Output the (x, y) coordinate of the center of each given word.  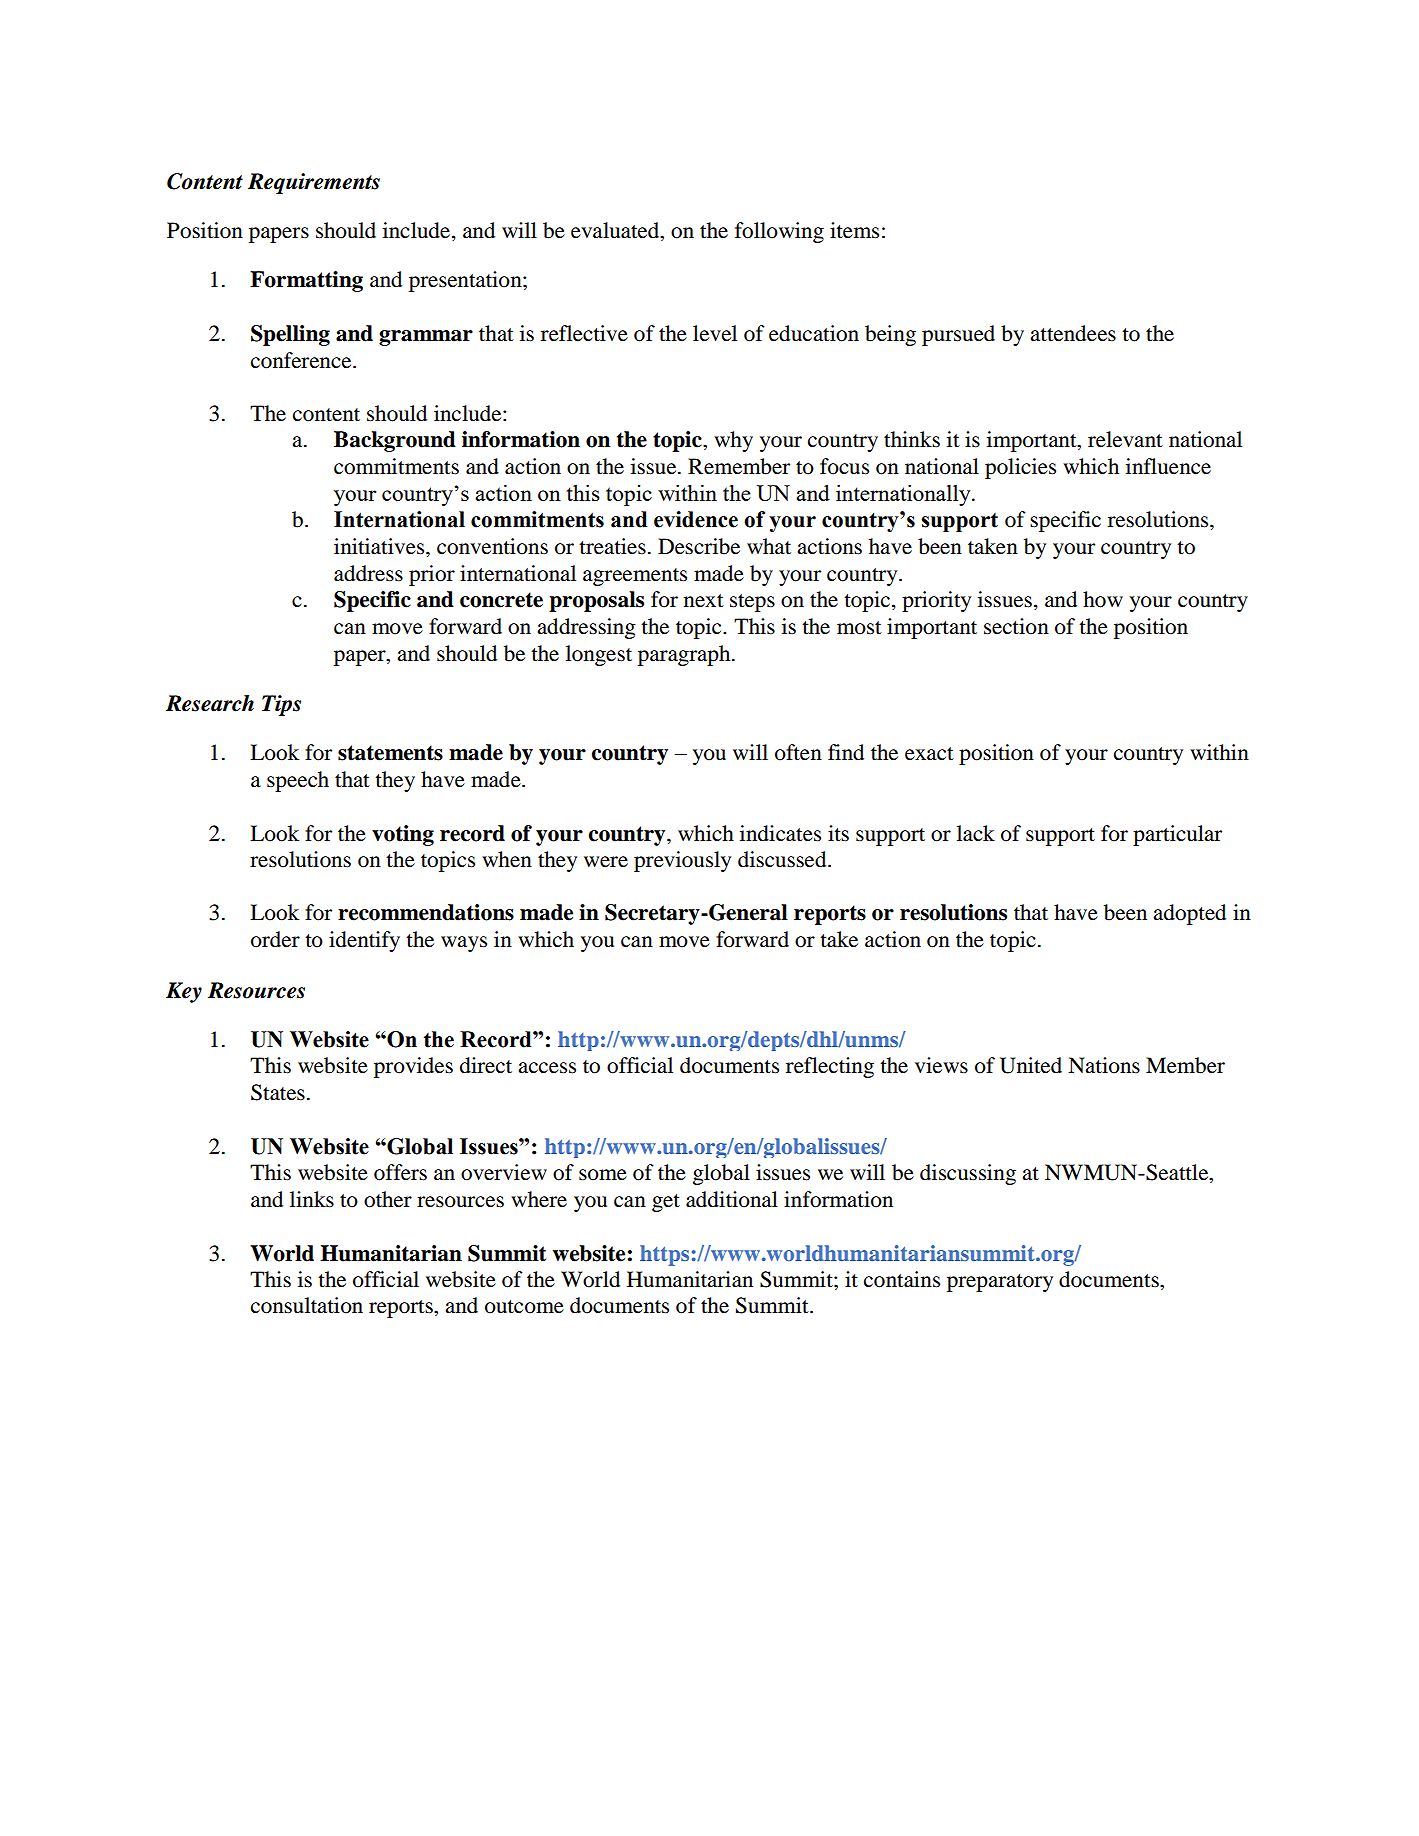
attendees (1073, 333)
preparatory (1000, 1283)
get (666, 1203)
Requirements (314, 183)
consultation (307, 1305)
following (779, 232)
